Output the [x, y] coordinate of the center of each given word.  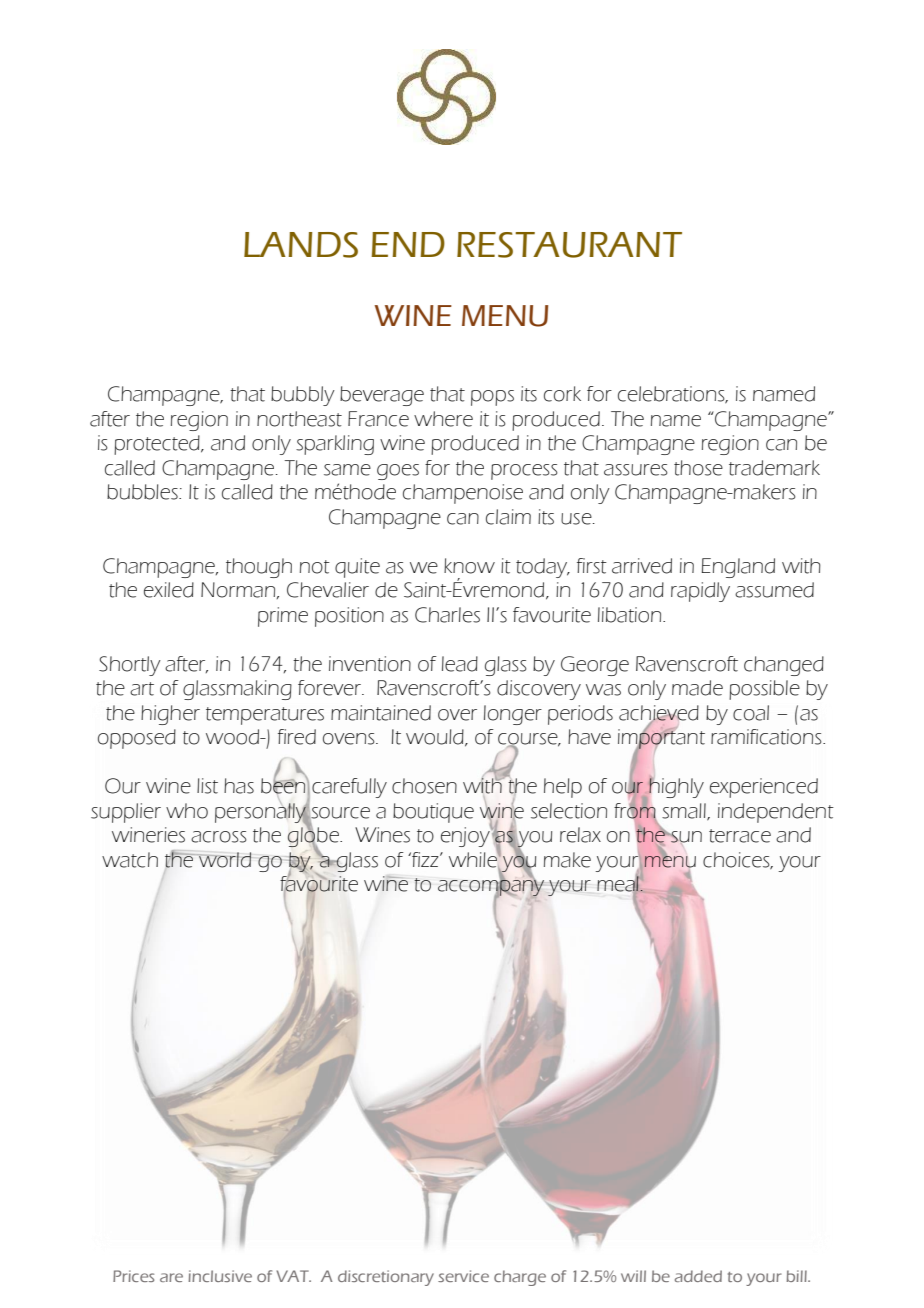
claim [508, 517]
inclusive [220, 1276]
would [436, 738]
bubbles [143, 492]
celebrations [672, 395]
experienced [764, 788]
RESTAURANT [569, 245]
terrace [740, 836]
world [224, 860]
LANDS [301, 245]
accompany [491, 888]
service [463, 1276]
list [207, 786]
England [738, 568]
